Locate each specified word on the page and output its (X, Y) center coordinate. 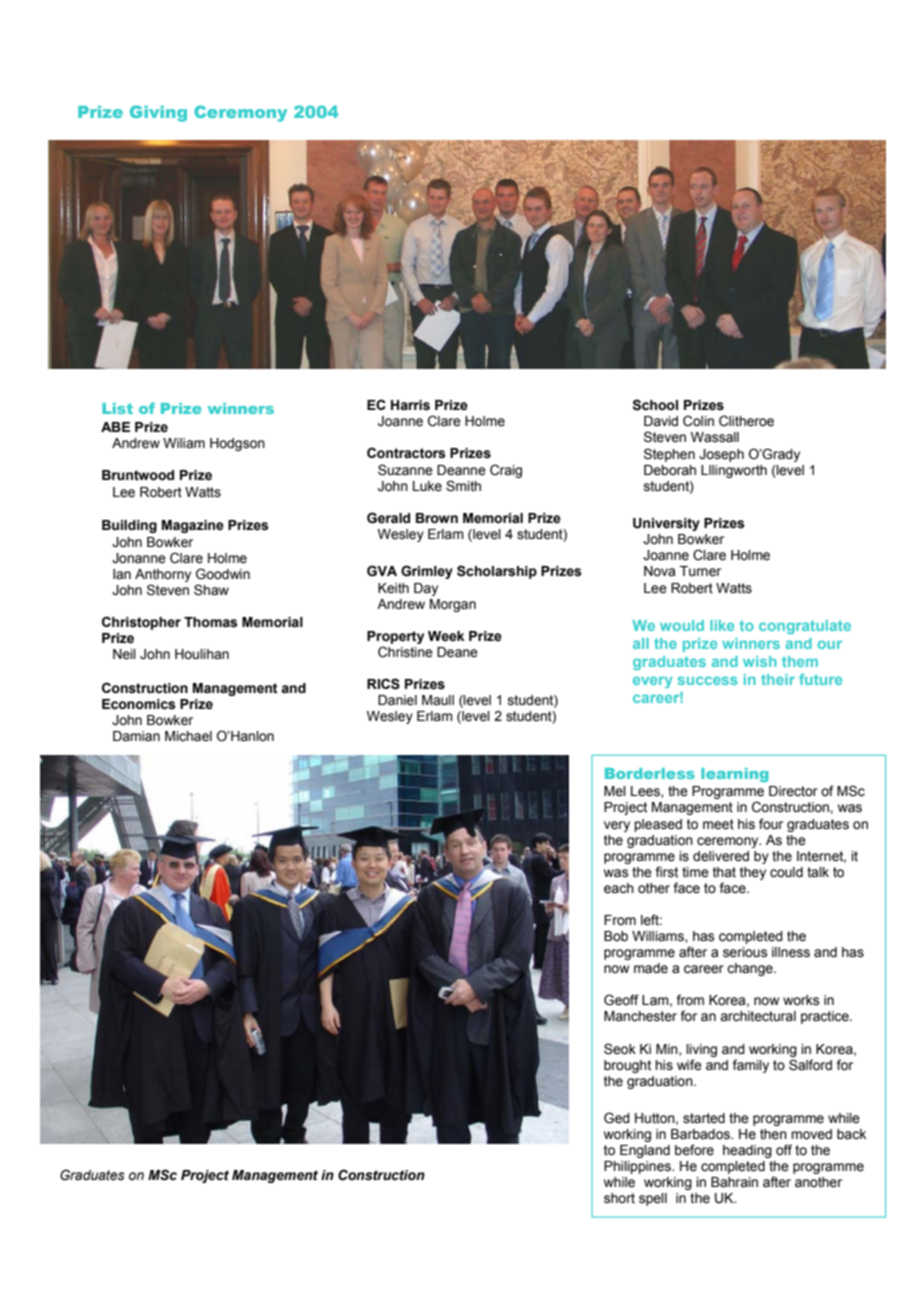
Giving (158, 113)
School (655, 405)
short (619, 1198)
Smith (463, 486)
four (771, 824)
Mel (615, 791)
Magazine (193, 526)
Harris (410, 405)
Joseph (721, 455)
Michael (188, 736)
